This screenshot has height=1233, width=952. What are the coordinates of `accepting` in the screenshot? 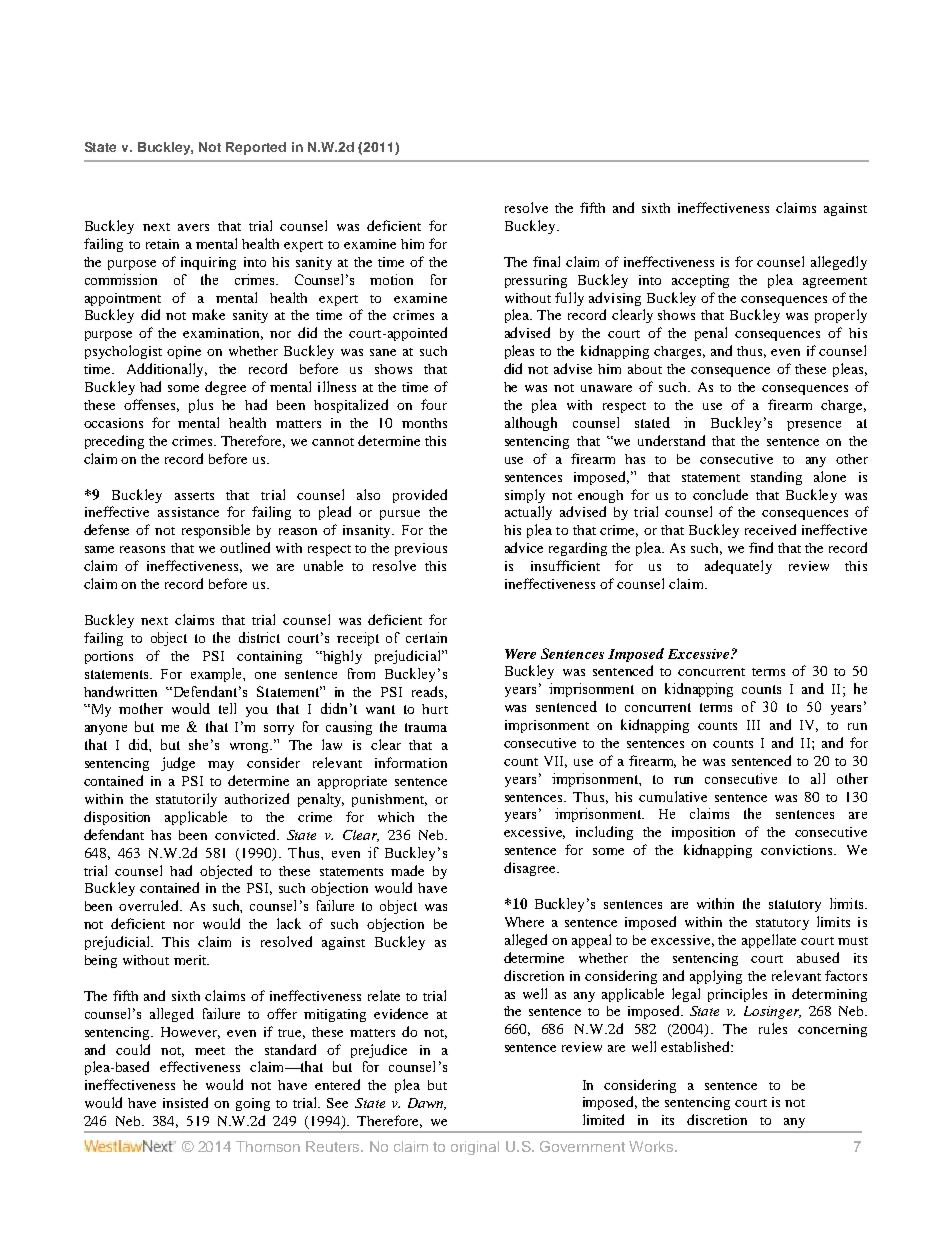 It's located at (700, 281).
